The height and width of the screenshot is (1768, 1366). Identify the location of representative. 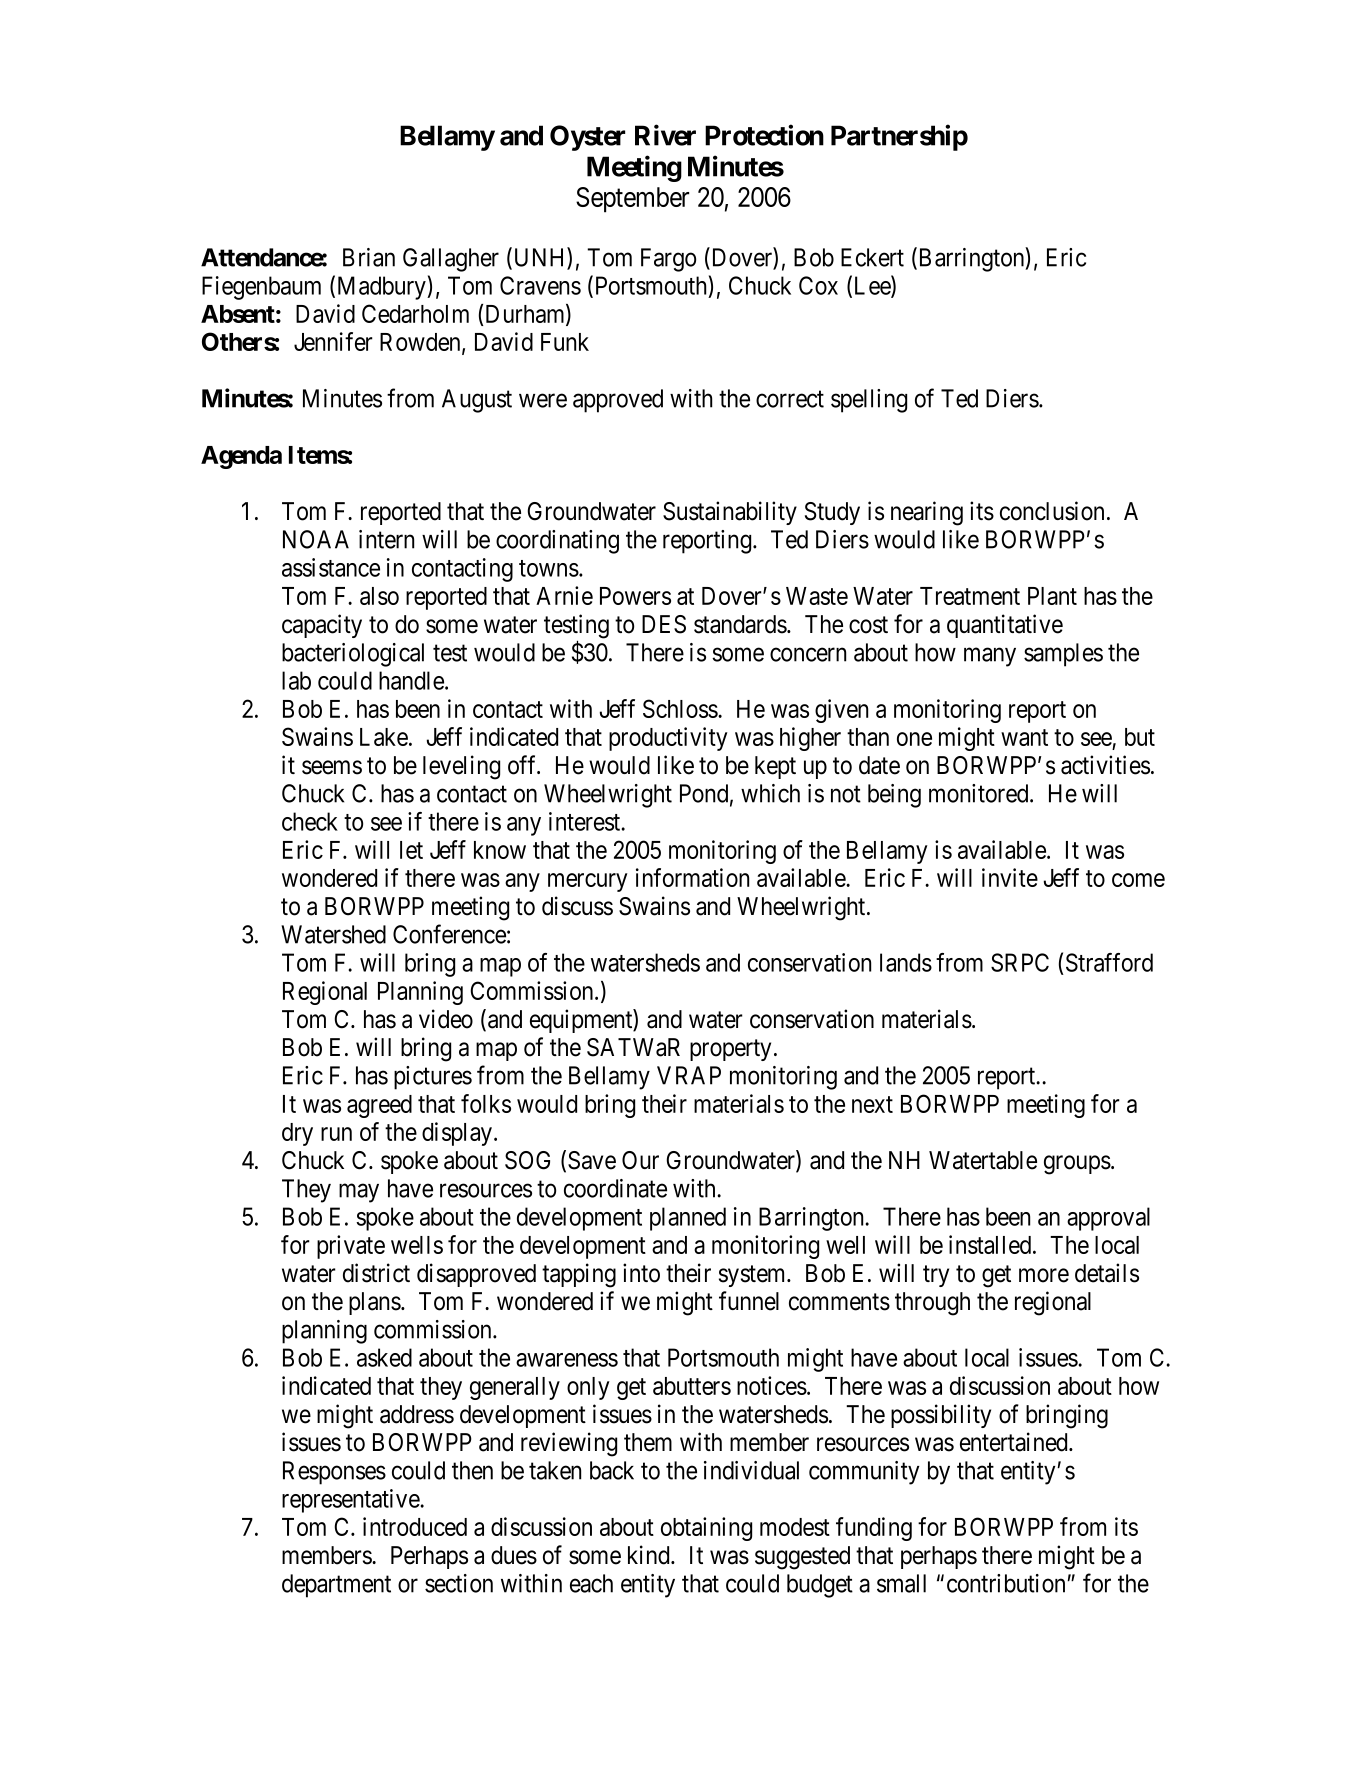
(351, 1501).
